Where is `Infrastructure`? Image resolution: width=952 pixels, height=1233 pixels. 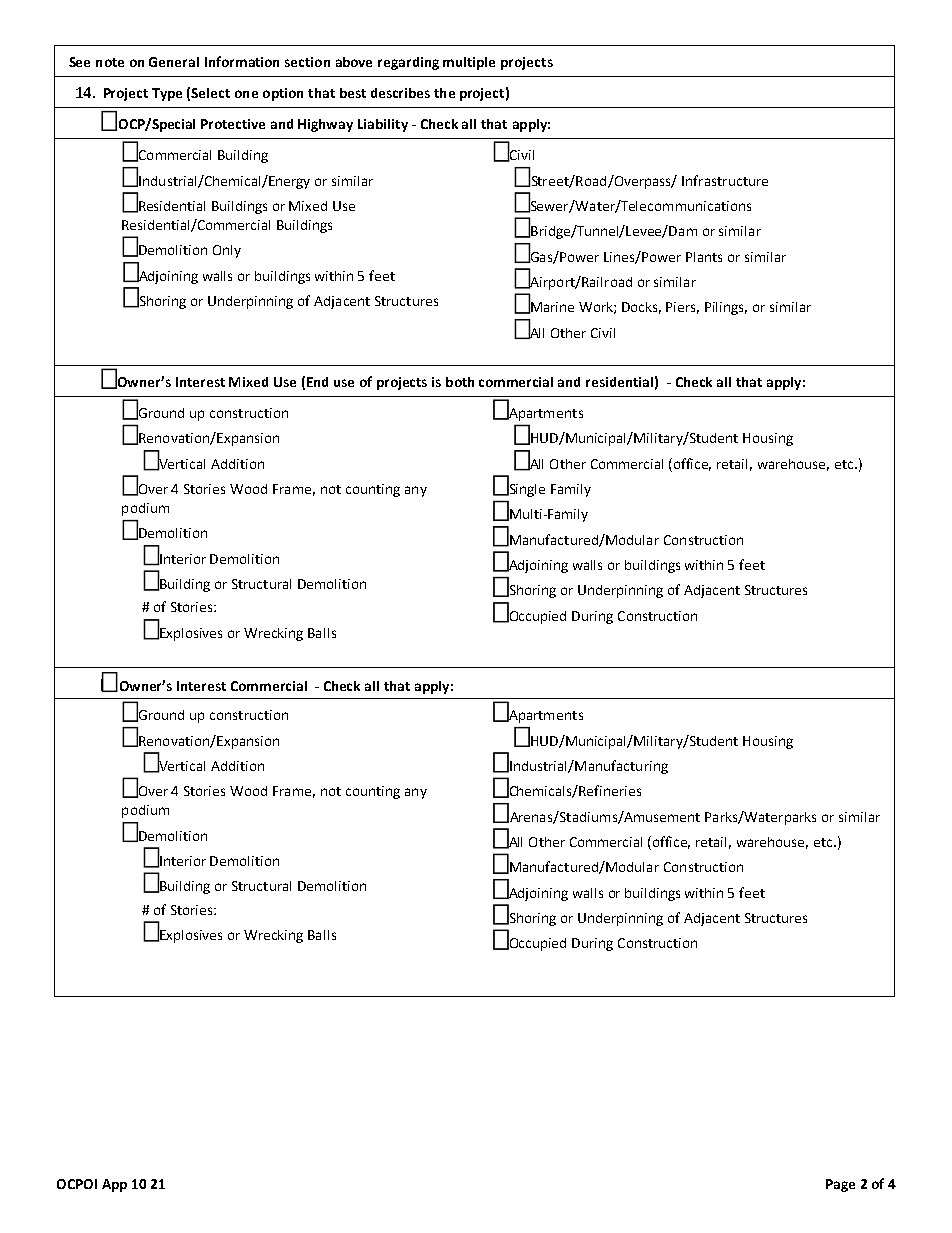
Infrastructure is located at coordinates (725, 180).
